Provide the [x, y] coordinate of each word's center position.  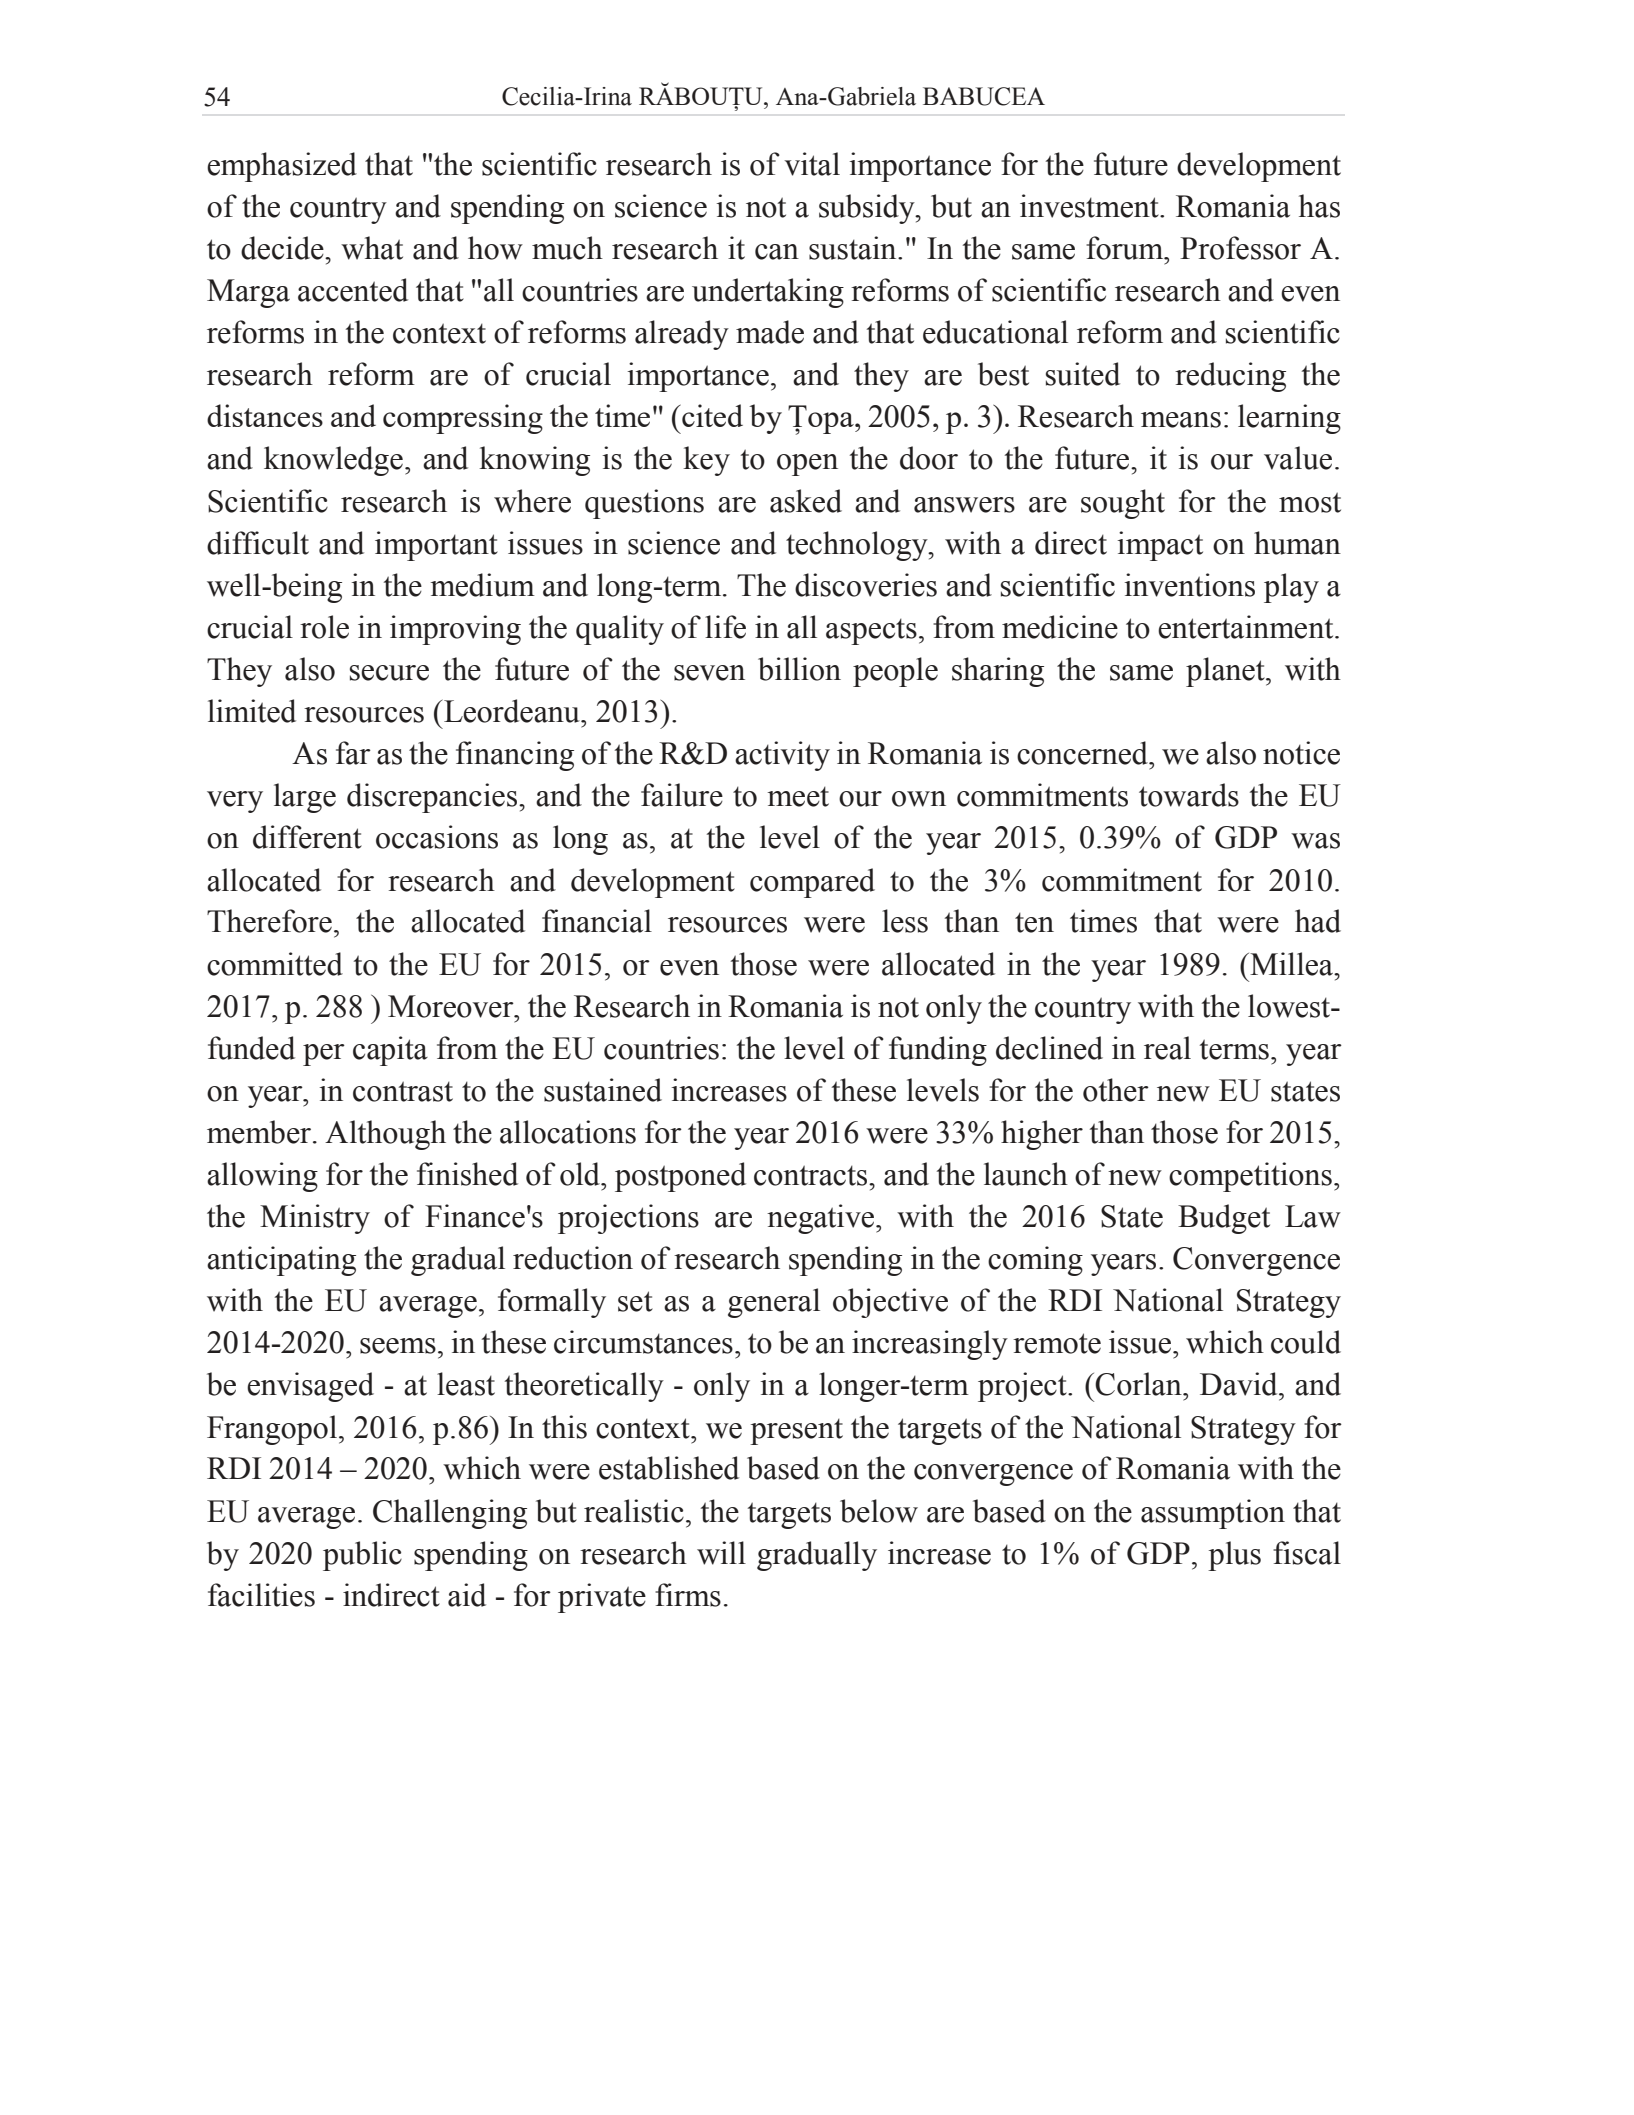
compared [812, 883]
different [307, 837]
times [1103, 921]
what [372, 248]
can [777, 252]
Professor [1240, 248]
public [362, 1556]
